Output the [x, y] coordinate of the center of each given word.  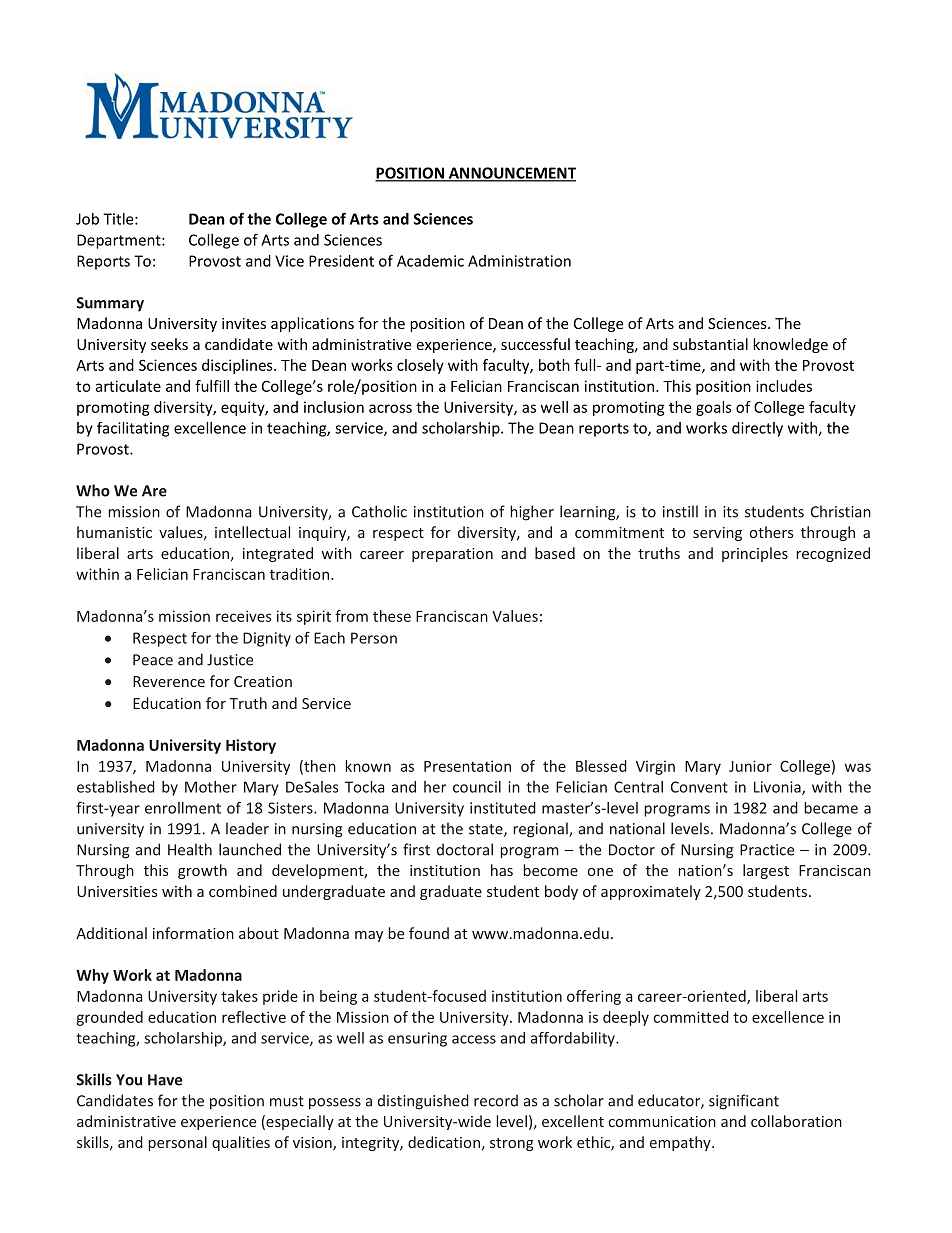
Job [87, 219]
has [502, 870]
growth [202, 871]
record [496, 1100]
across [390, 408]
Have [165, 1080]
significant [744, 1102]
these [392, 616]
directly [757, 429]
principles [755, 554]
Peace [153, 660]
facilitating [133, 429]
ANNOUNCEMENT [511, 174]
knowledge [790, 345]
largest [766, 871]
